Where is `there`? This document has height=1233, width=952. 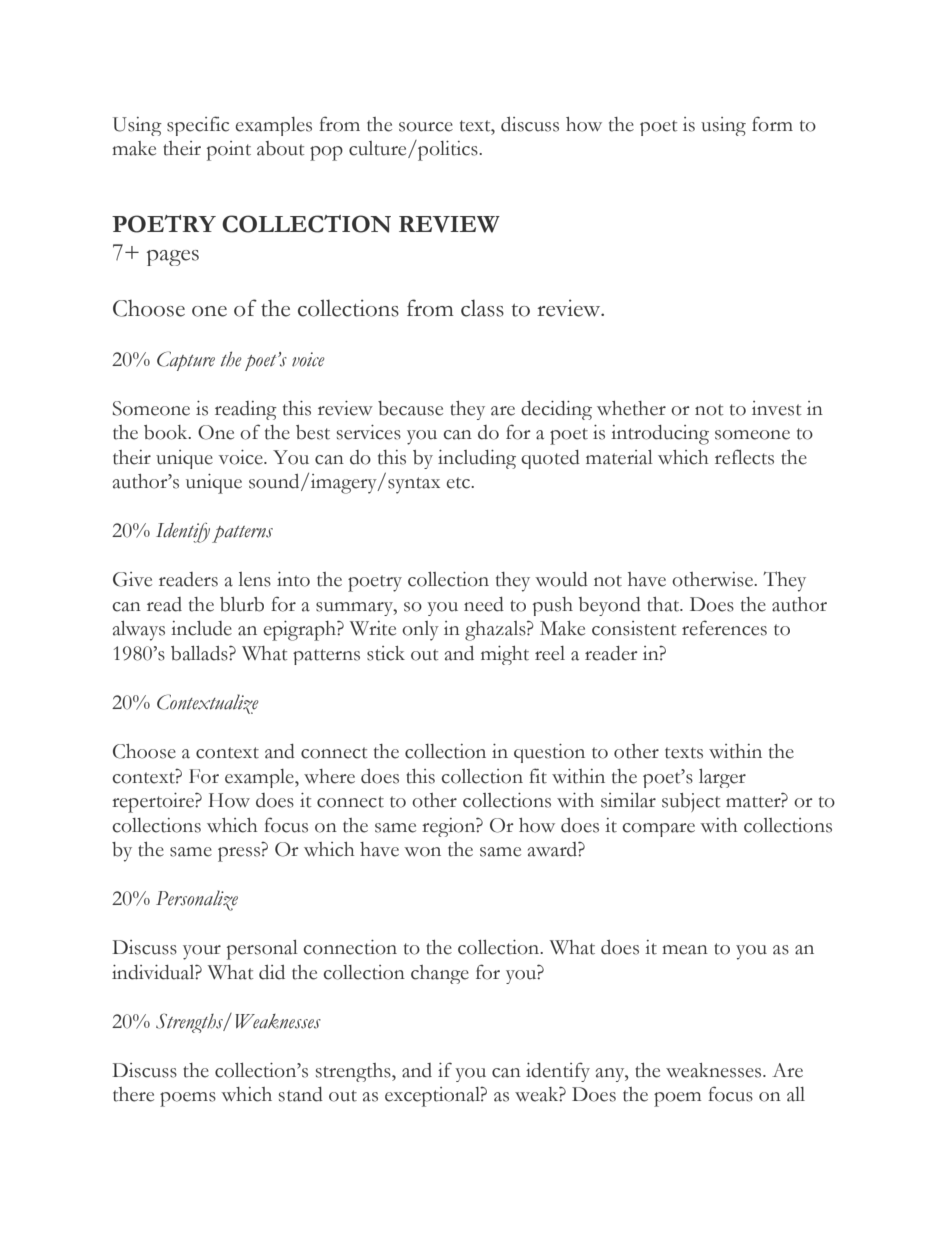 there is located at coordinates (133, 1094).
